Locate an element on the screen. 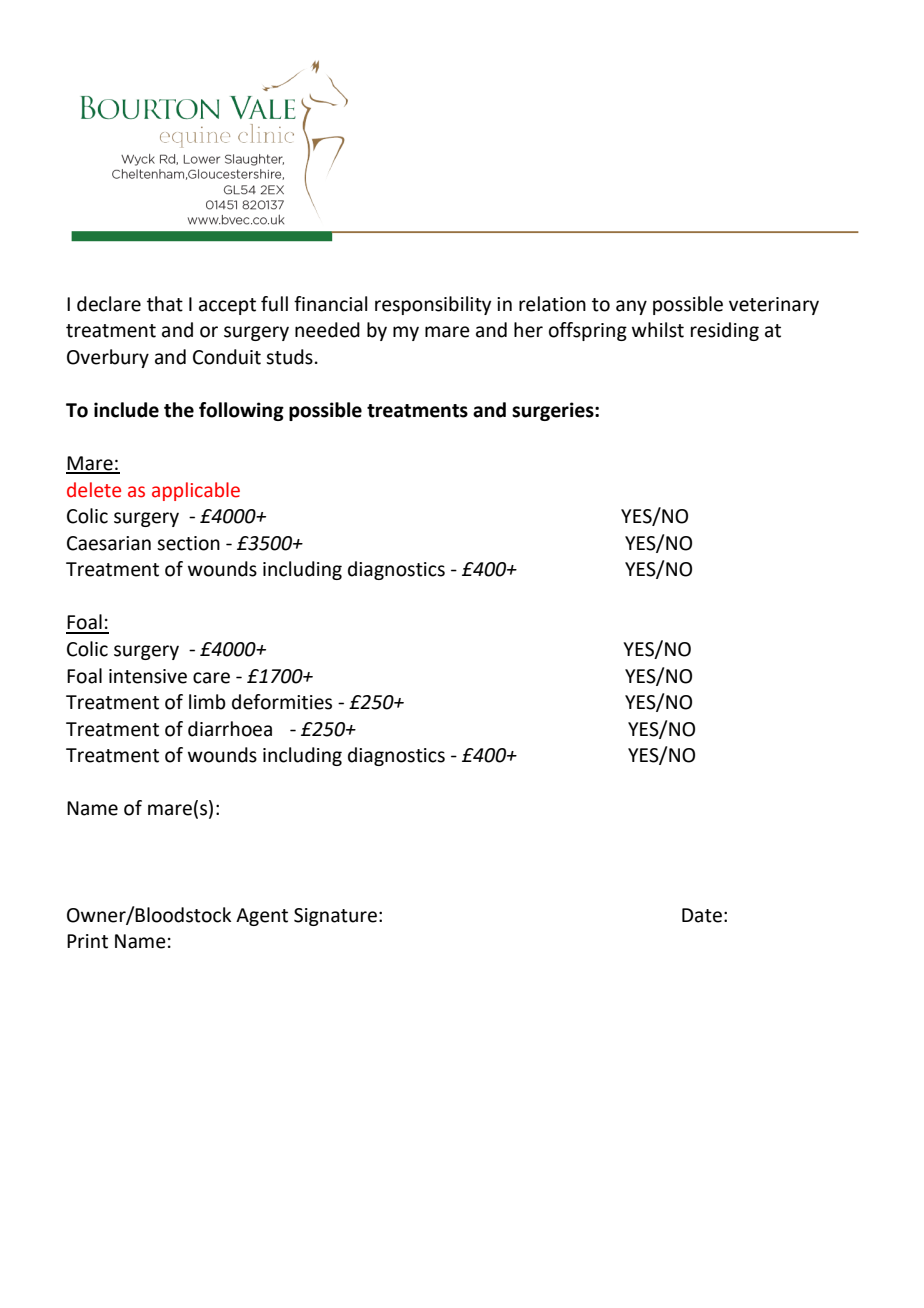 The image size is (924, 1308). applicable is located at coordinates (196, 491).
